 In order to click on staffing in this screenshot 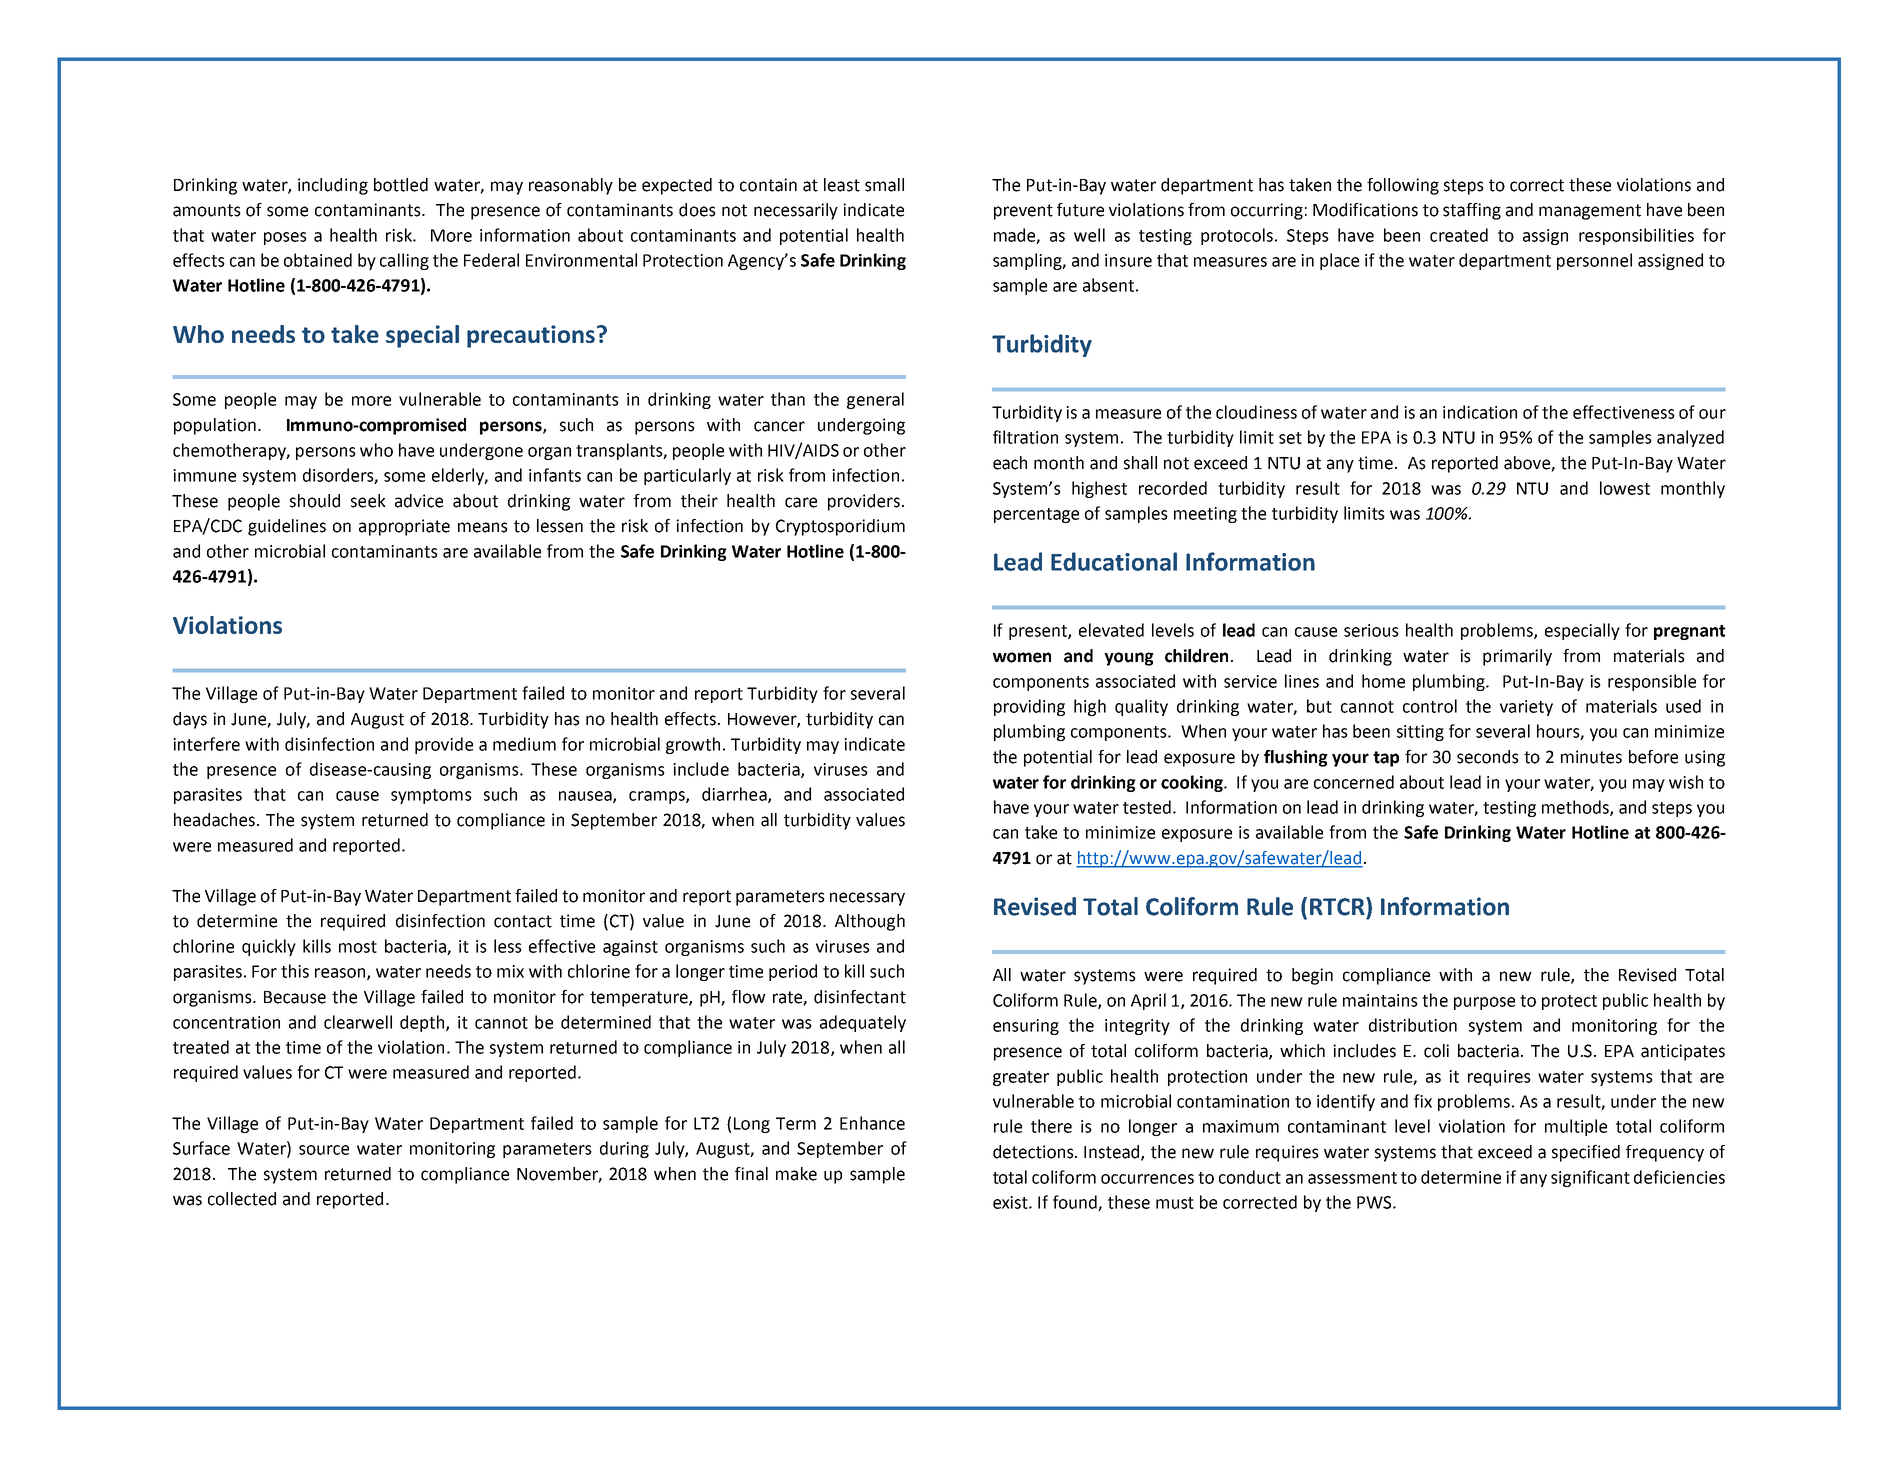, I will do `click(1472, 211)`.
